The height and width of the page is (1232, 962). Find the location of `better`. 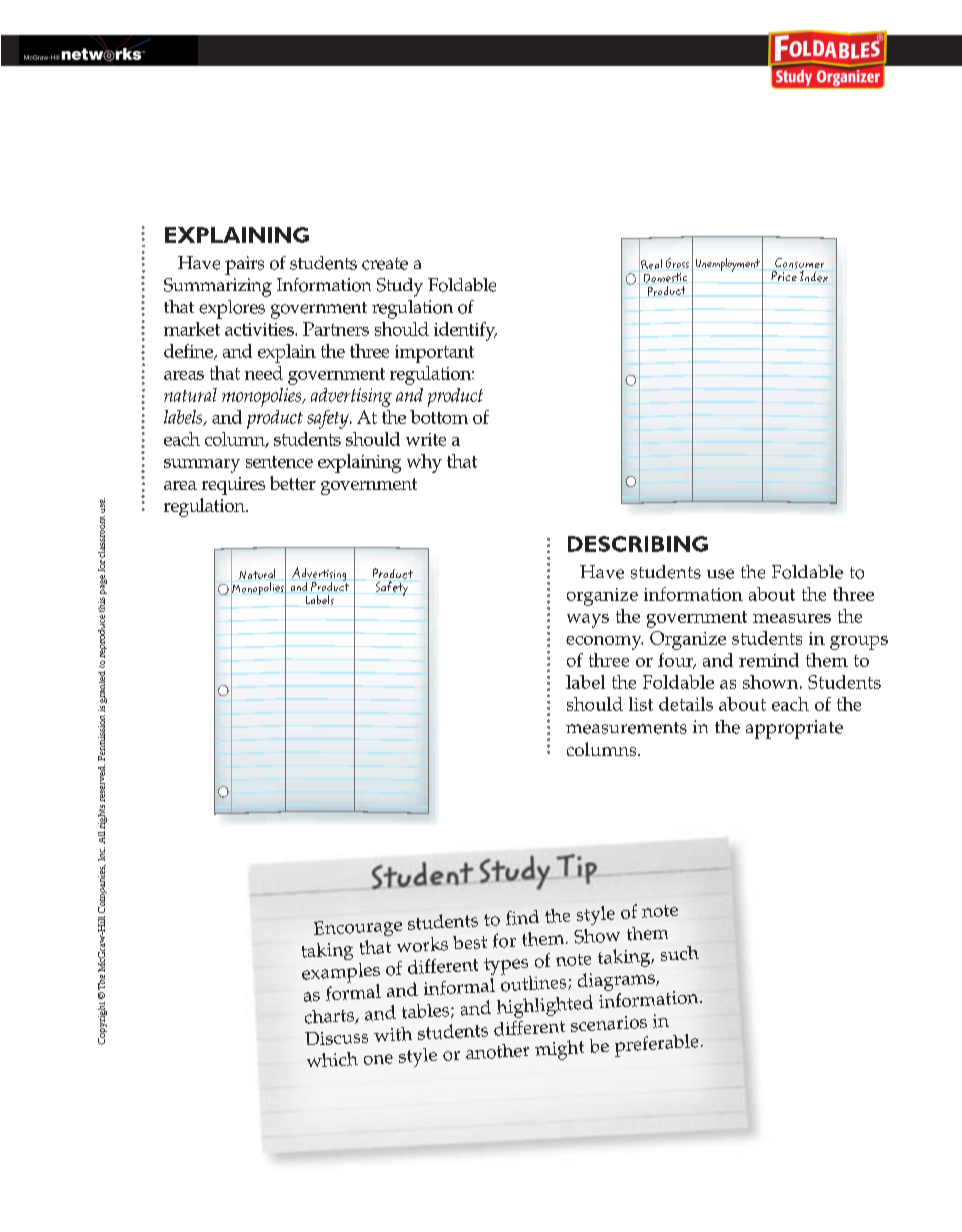

better is located at coordinates (293, 483).
